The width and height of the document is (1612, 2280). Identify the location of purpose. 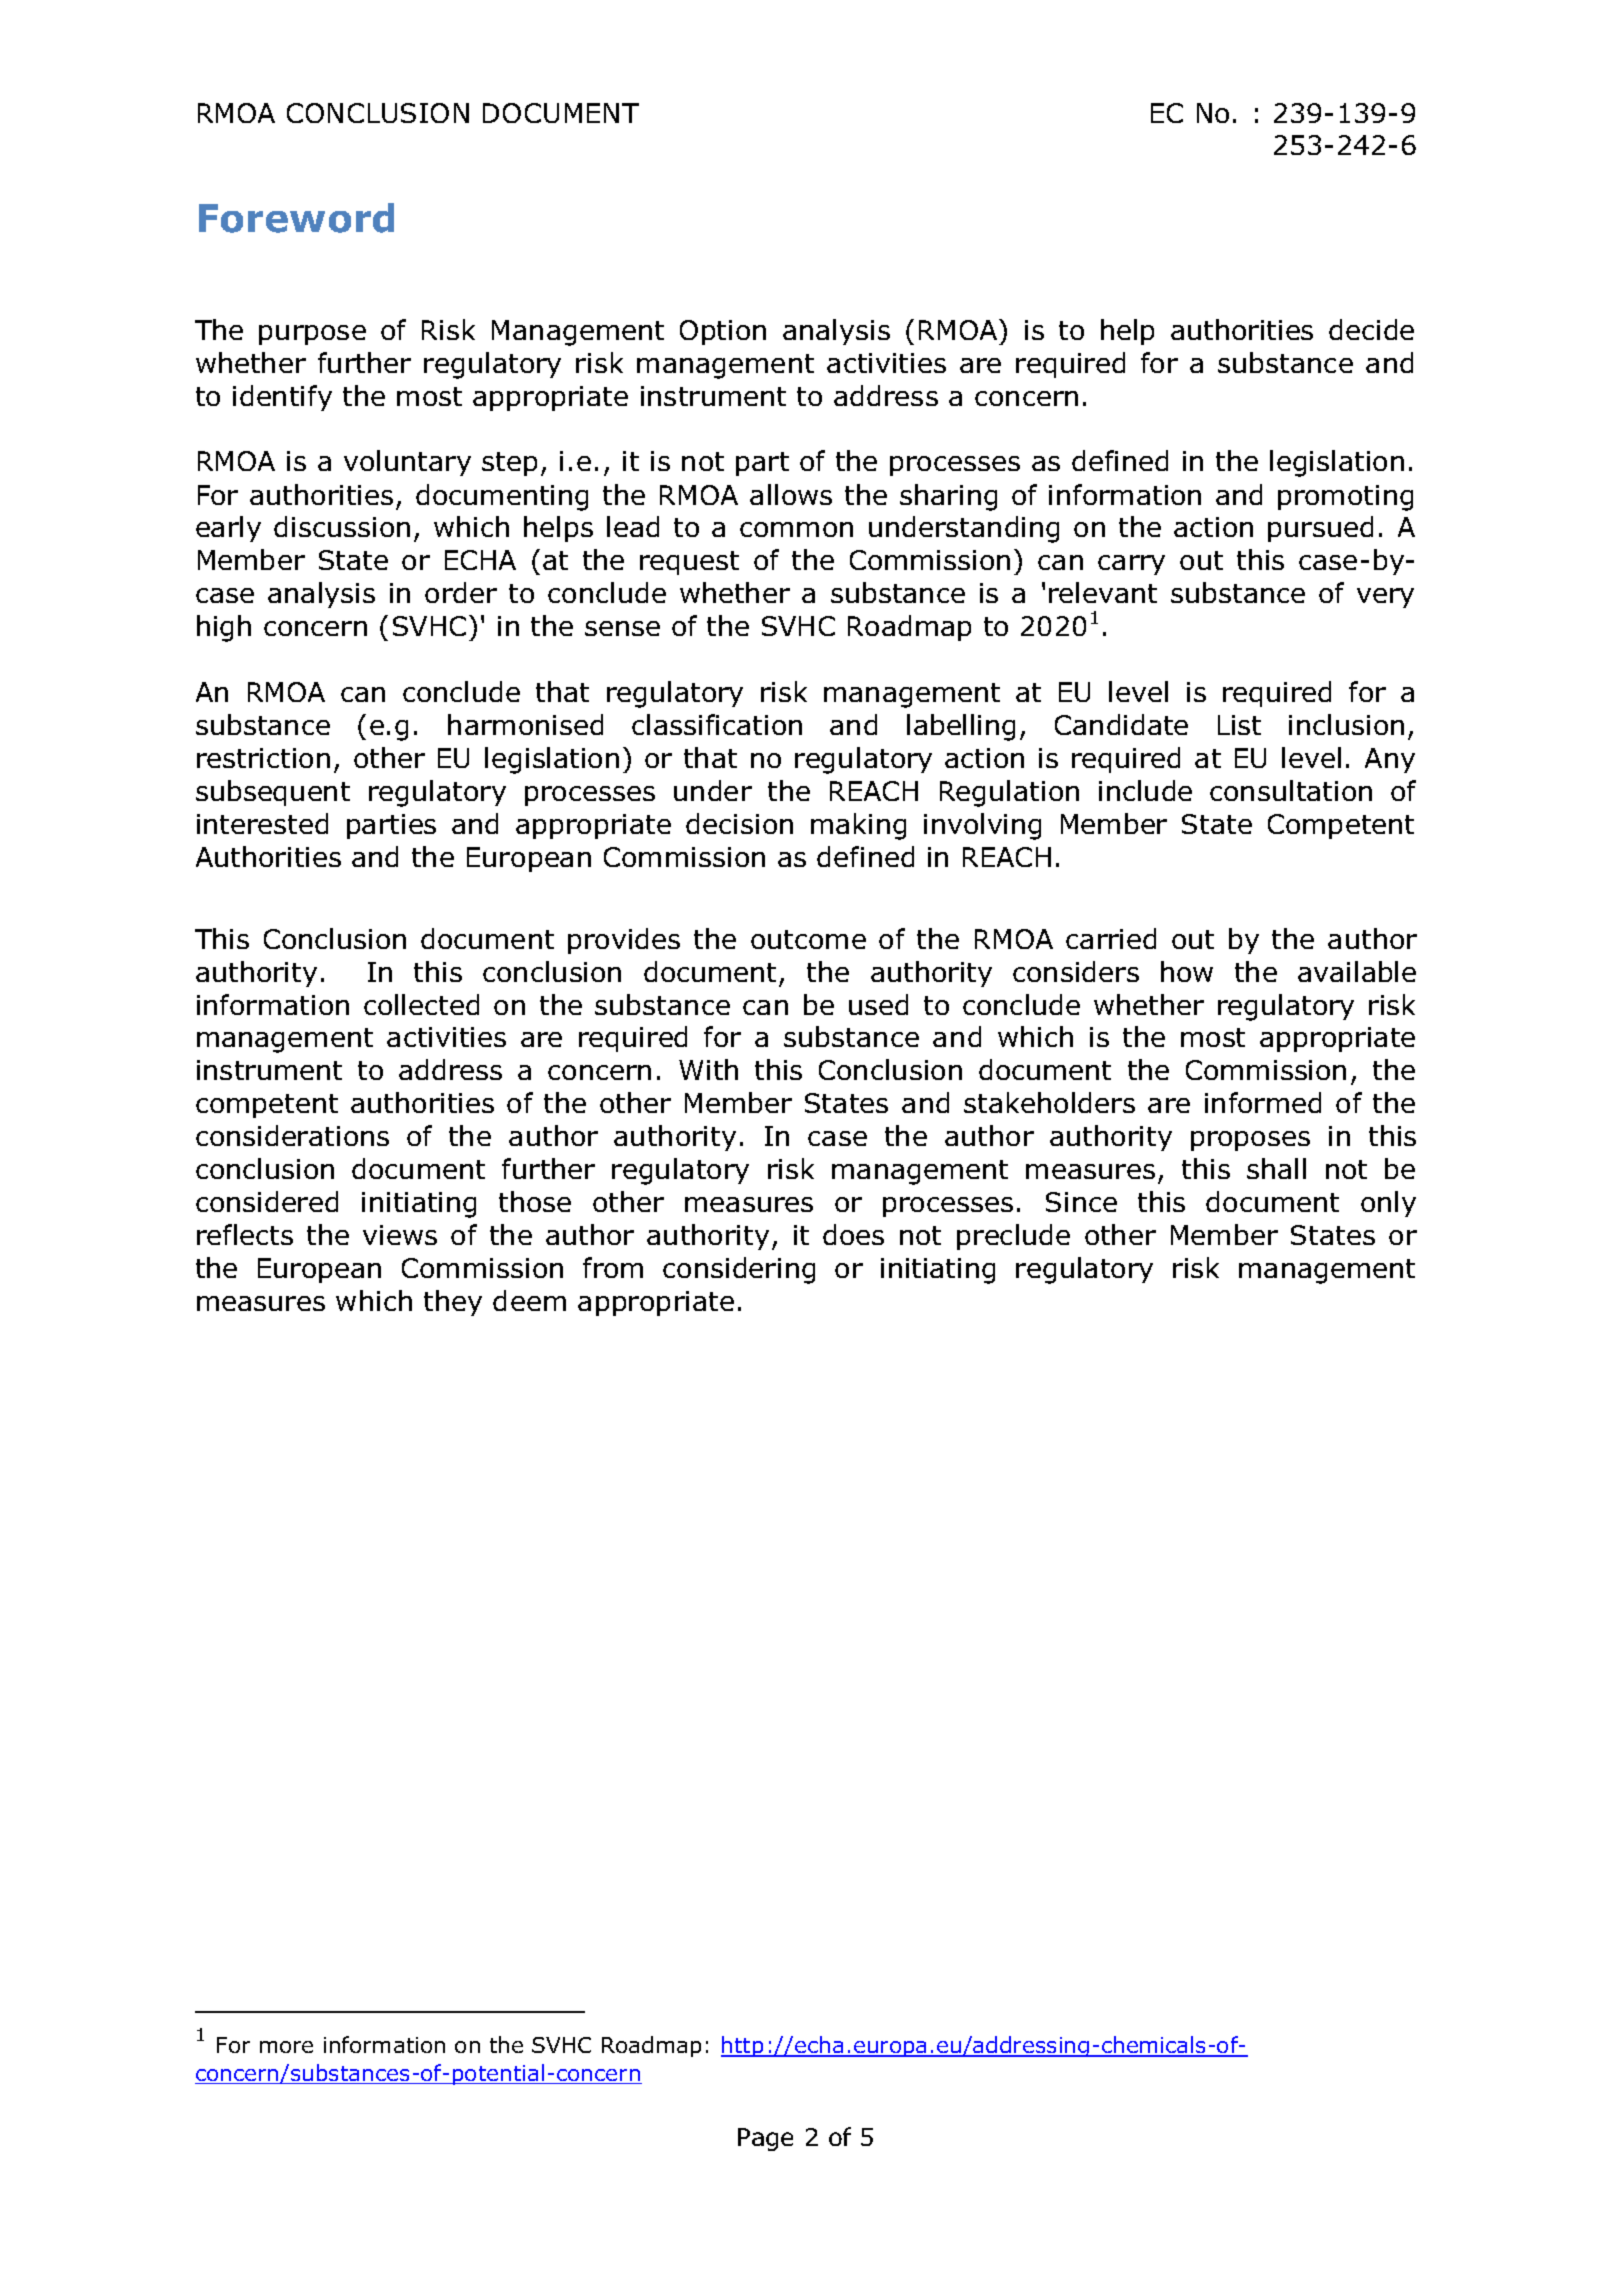
(312, 335).
